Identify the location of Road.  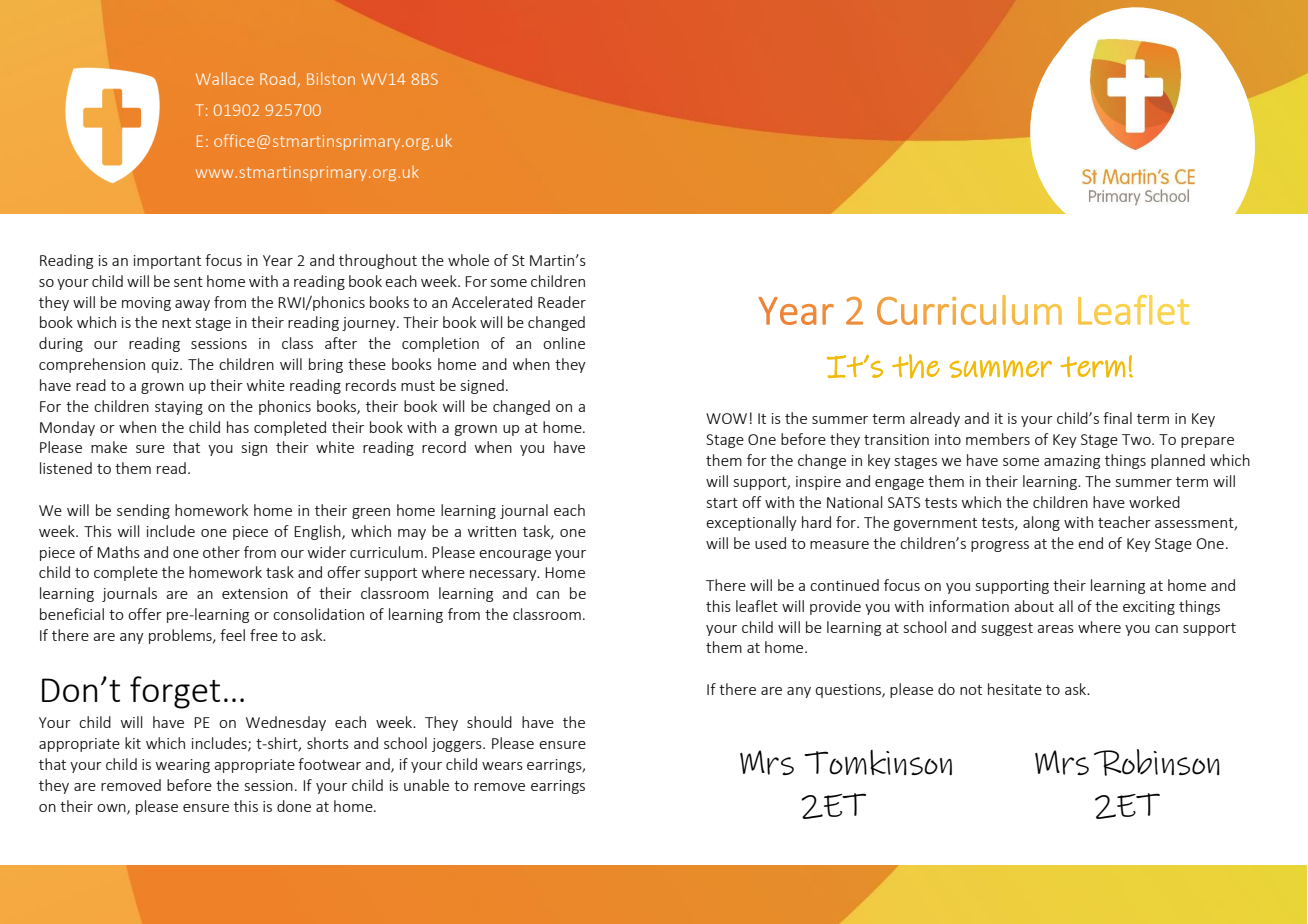
(277, 78).
